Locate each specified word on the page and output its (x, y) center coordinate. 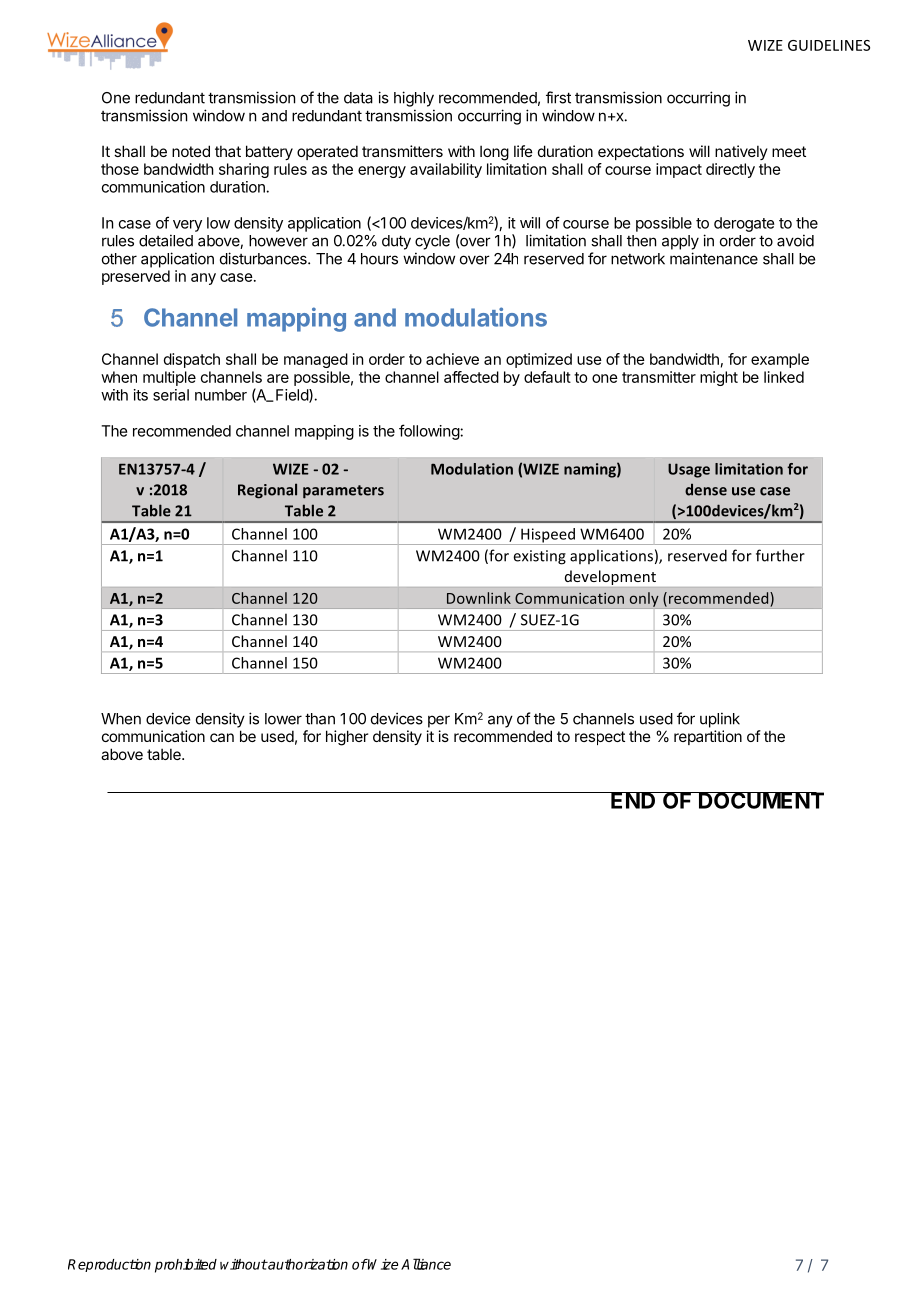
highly (414, 99)
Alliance (426, 1264)
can (222, 737)
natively (741, 152)
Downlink (479, 598)
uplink (720, 720)
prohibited (186, 1265)
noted (191, 151)
